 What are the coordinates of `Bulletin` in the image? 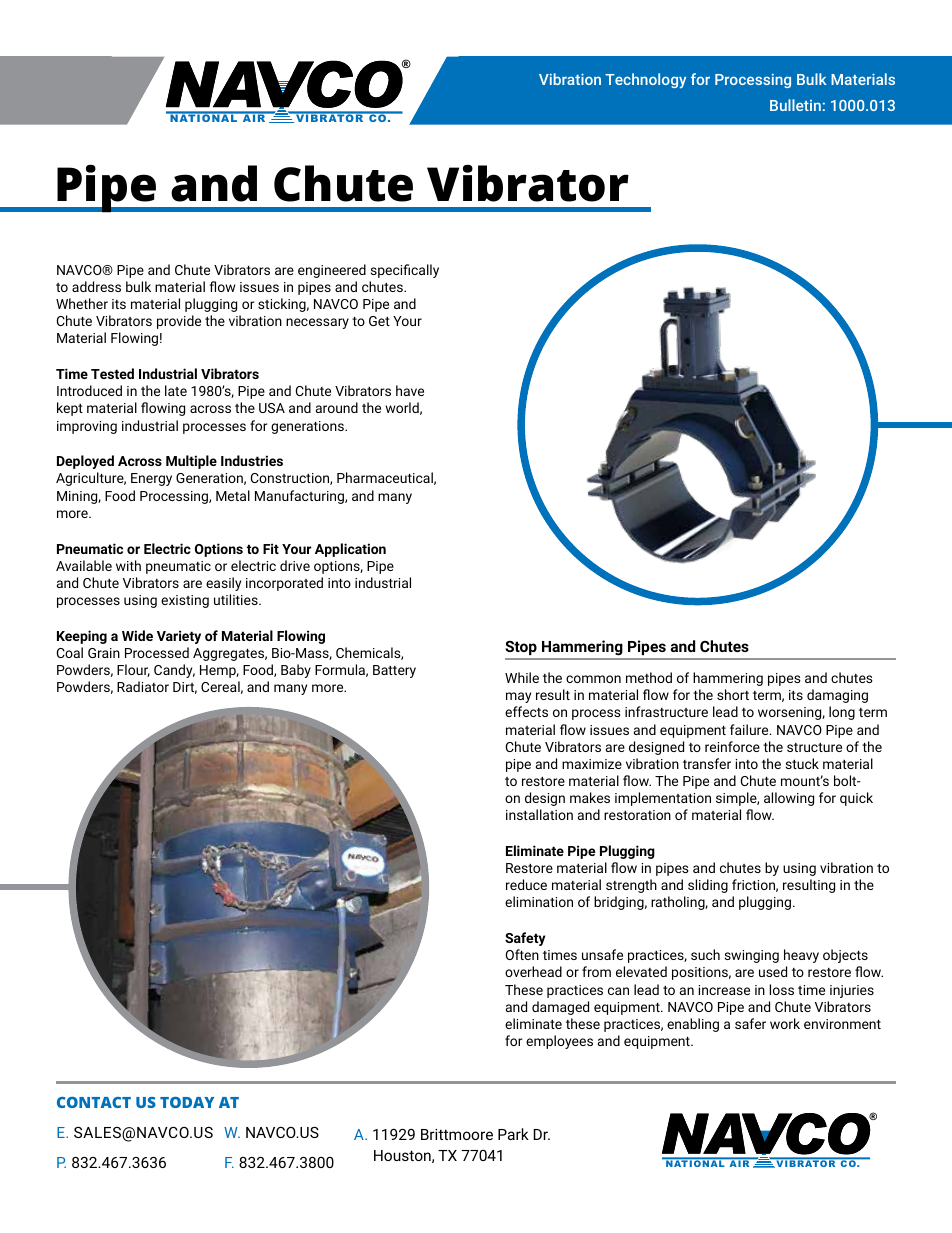 It's located at (795, 105).
